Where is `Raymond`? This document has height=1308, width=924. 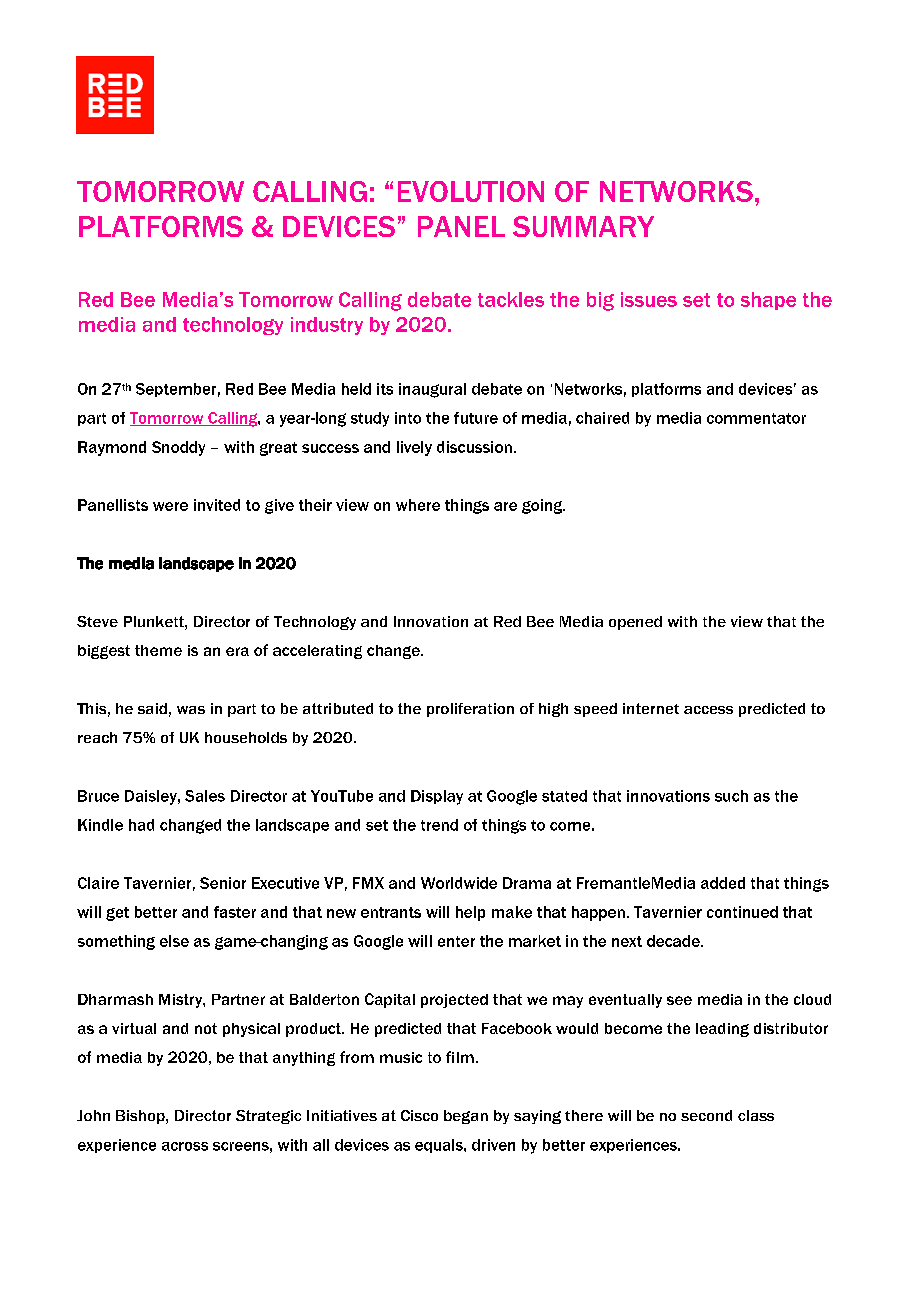
Raymond is located at coordinates (112, 448).
